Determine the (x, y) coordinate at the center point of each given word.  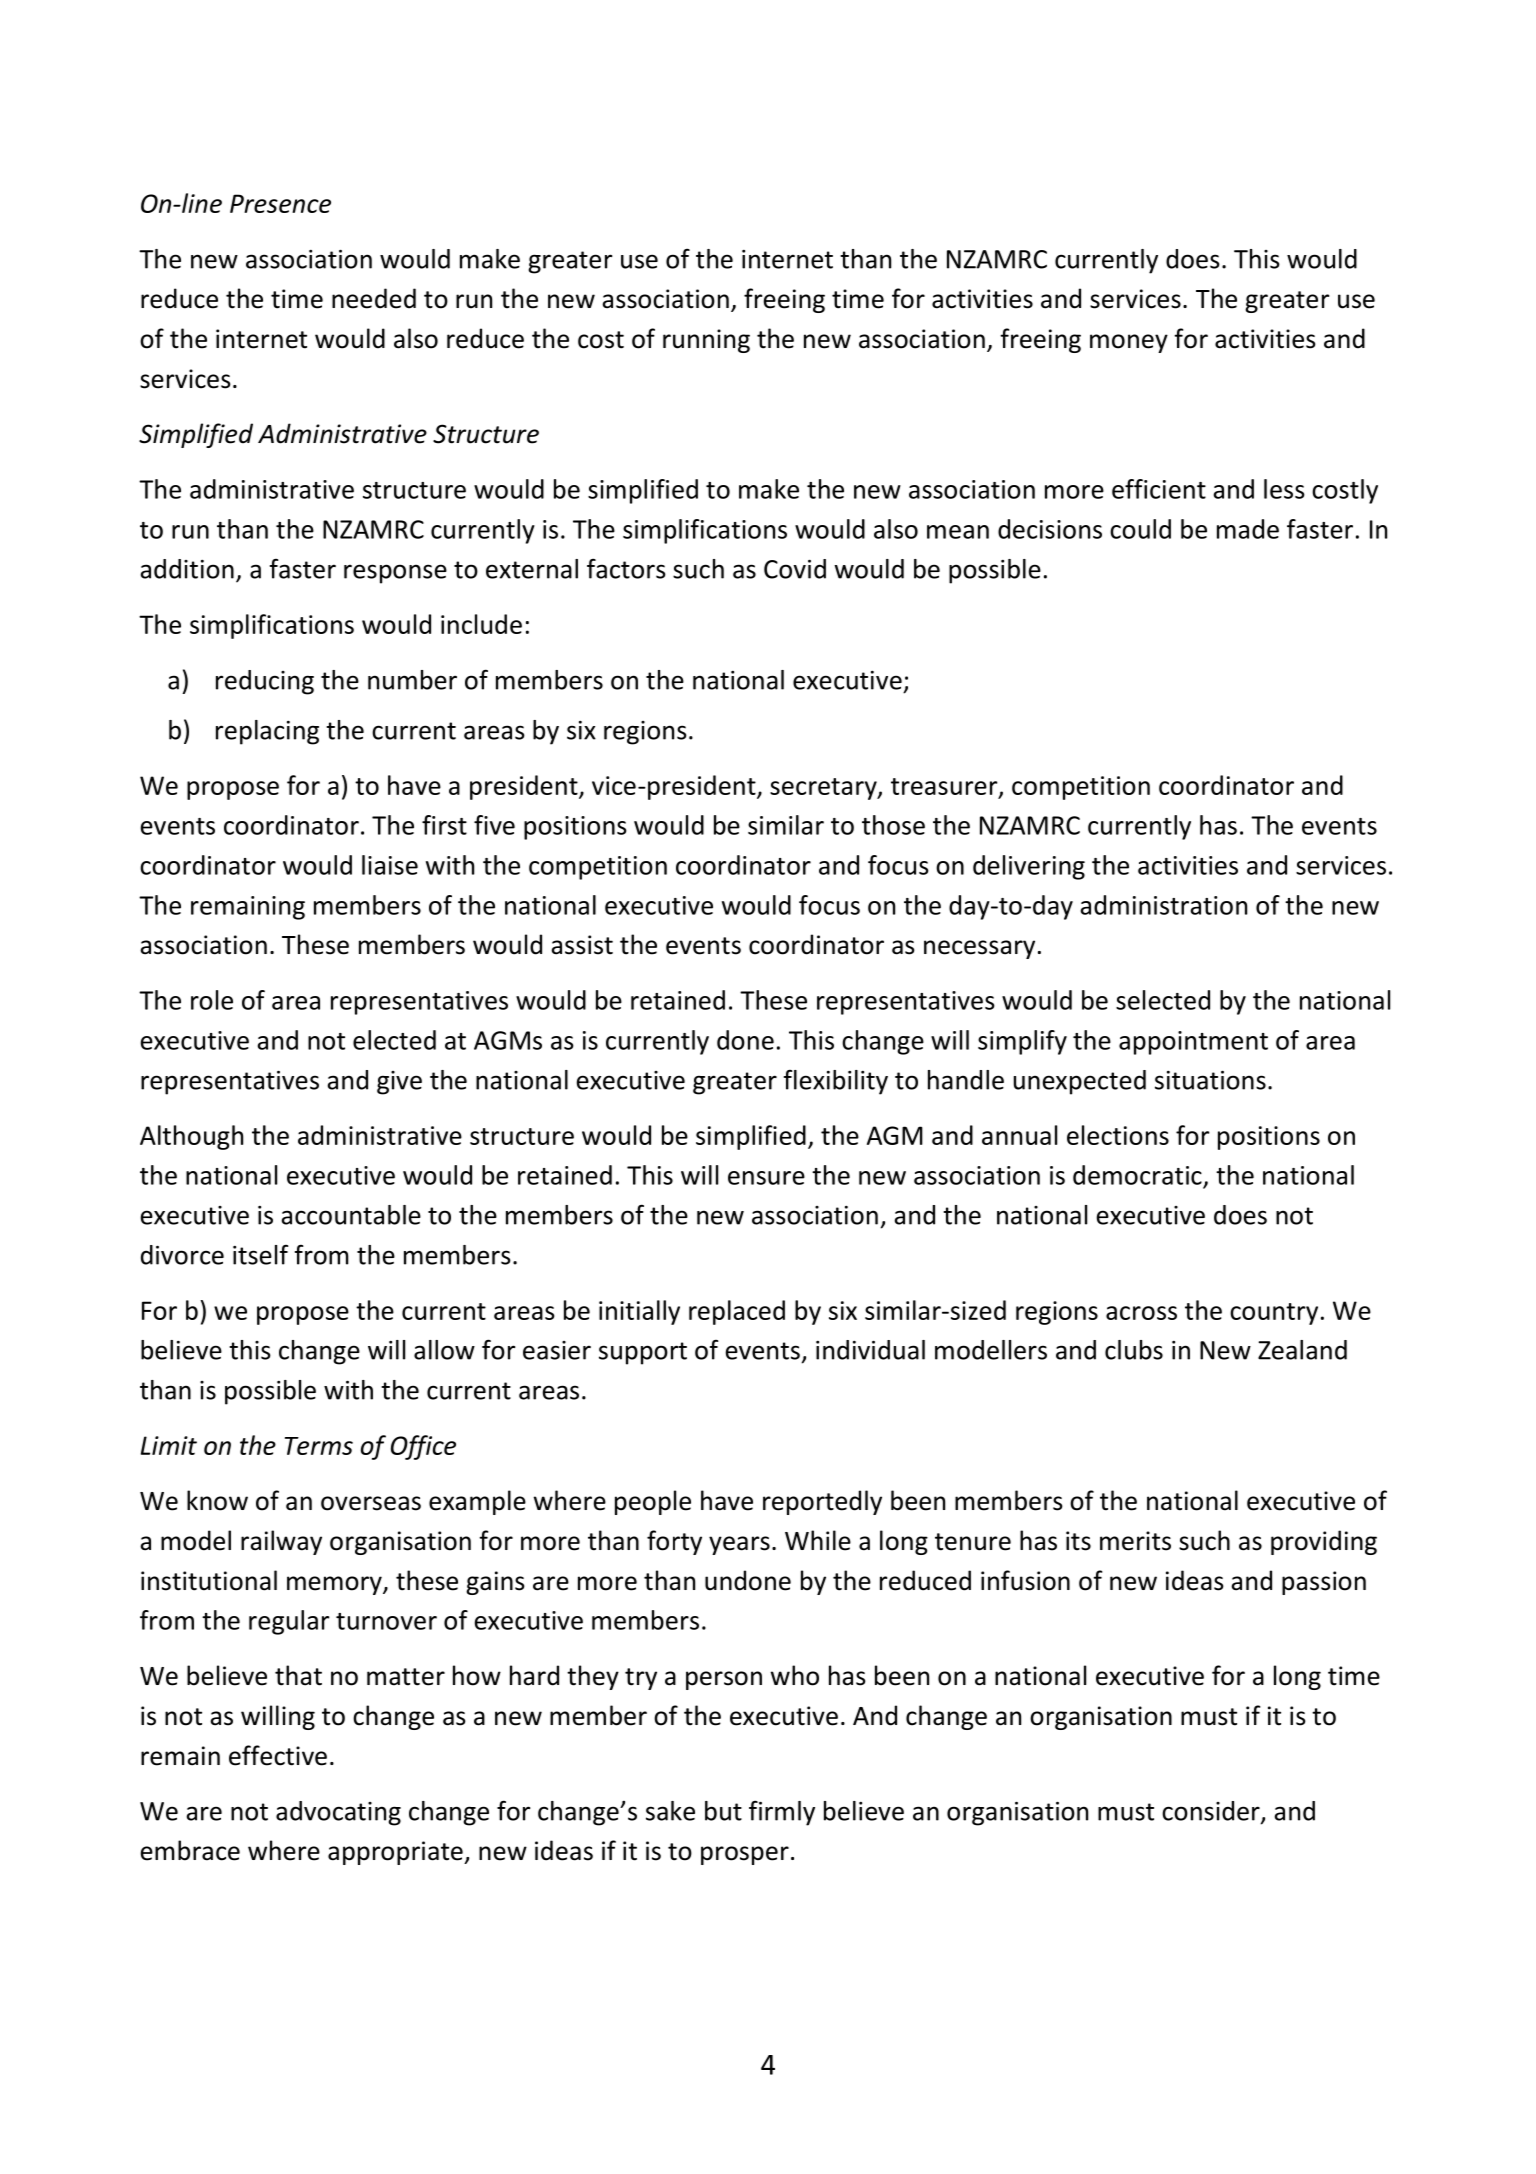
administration (1164, 905)
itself (261, 1254)
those (893, 825)
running (706, 341)
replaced (737, 1312)
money (1129, 343)
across (1141, 1313)
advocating (338, 1813)
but (723, 1811)
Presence (280, 203)
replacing (267, 732)
